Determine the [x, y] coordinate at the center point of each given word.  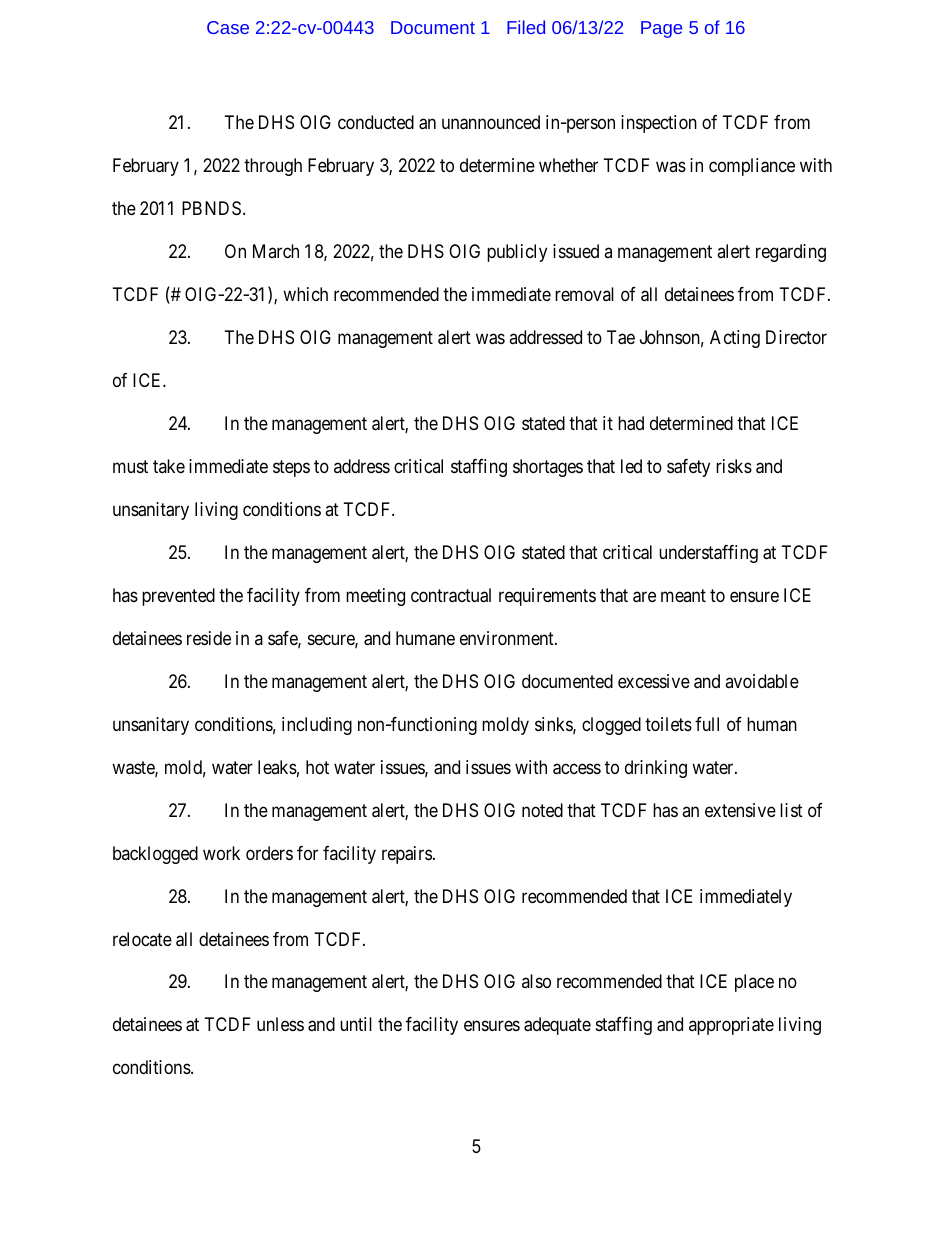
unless [280, 1024]
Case [228, 27]
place [754, 983]
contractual [451, 595]
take [169, 466]
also [536, 981]
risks [734, 466]
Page [661, 29]
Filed [526, 27]
